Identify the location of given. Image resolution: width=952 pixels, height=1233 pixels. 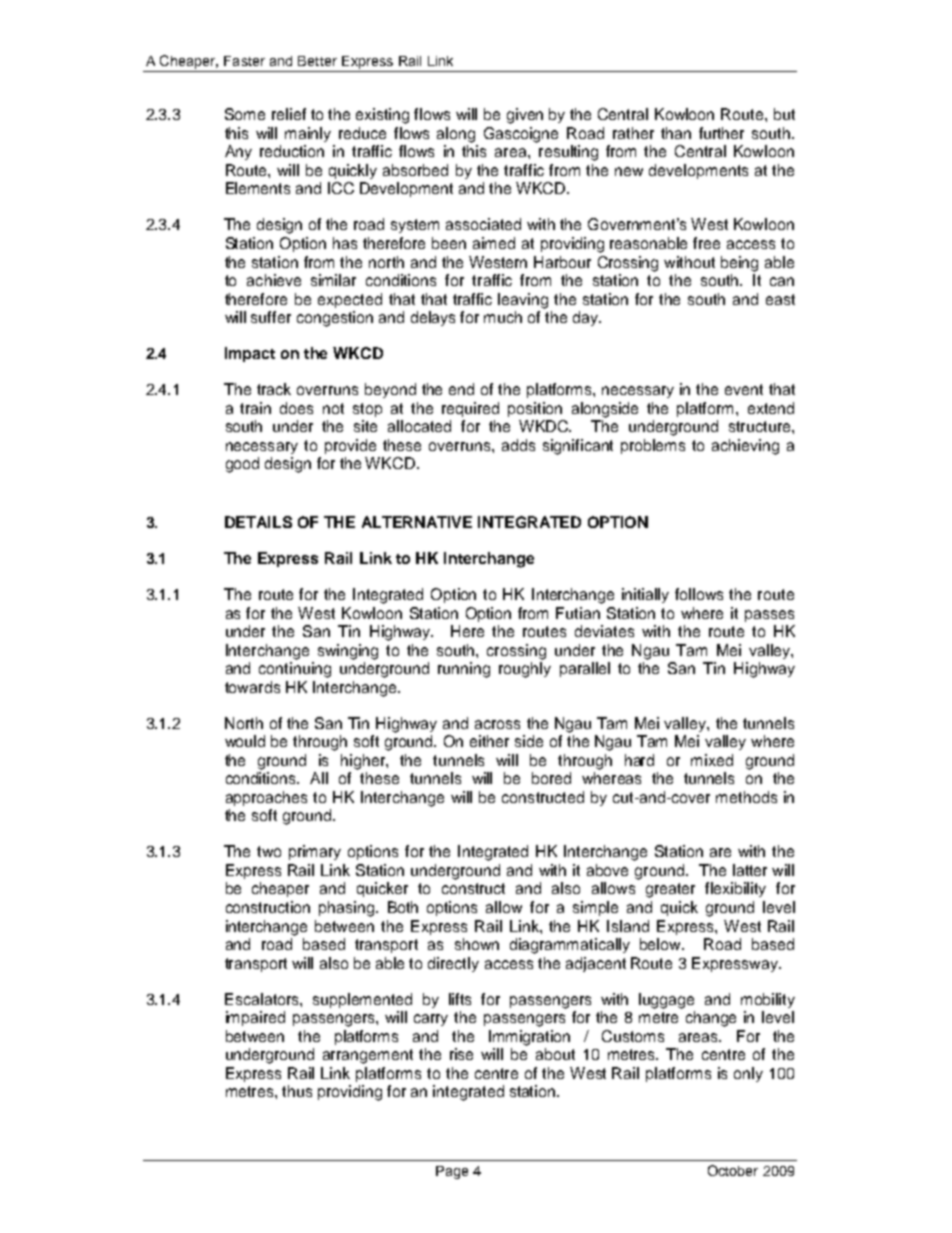
(525, 116).
